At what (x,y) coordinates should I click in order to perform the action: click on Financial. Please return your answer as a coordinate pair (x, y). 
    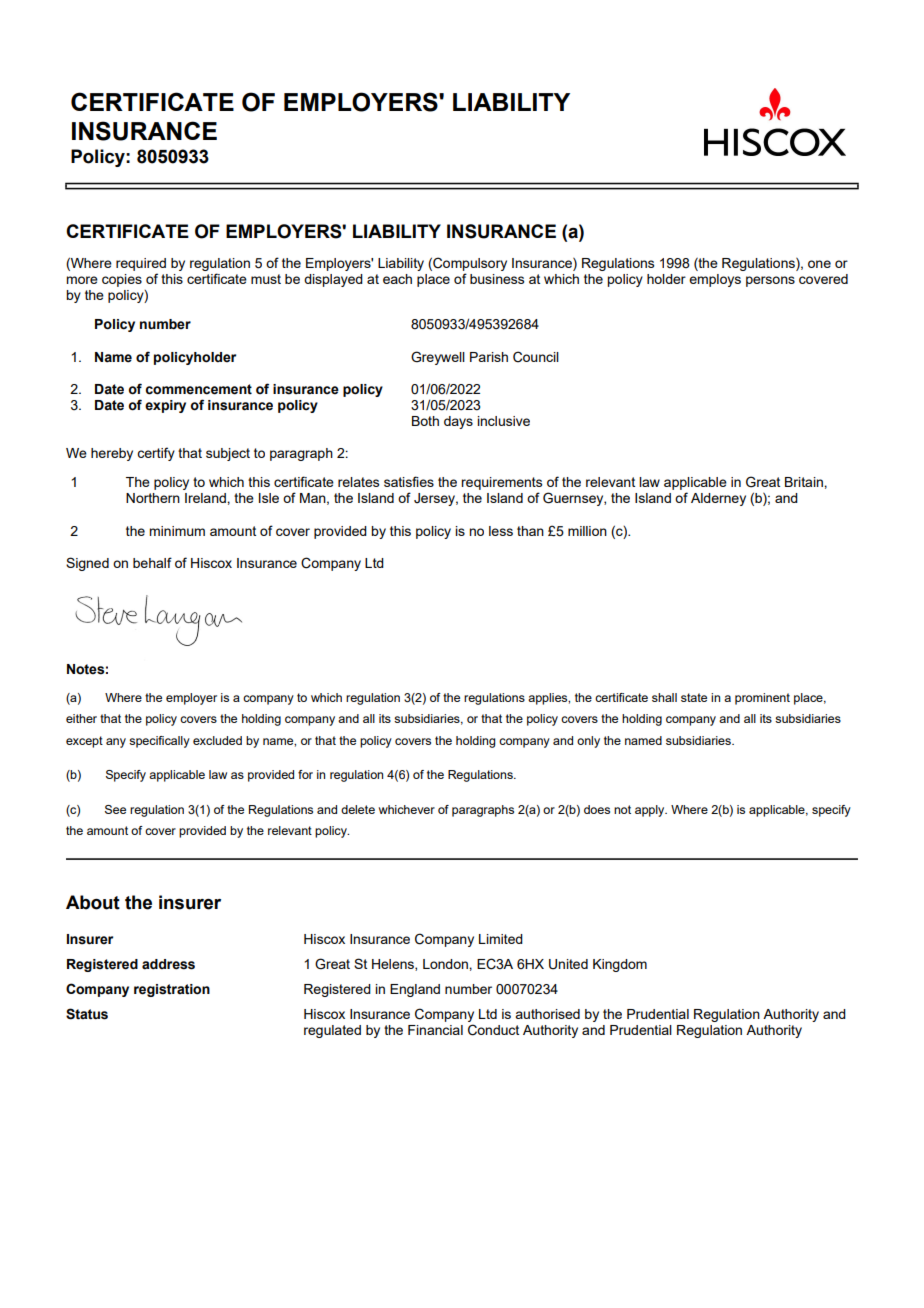
    Looking at the image, I should click on (435, 1030).
